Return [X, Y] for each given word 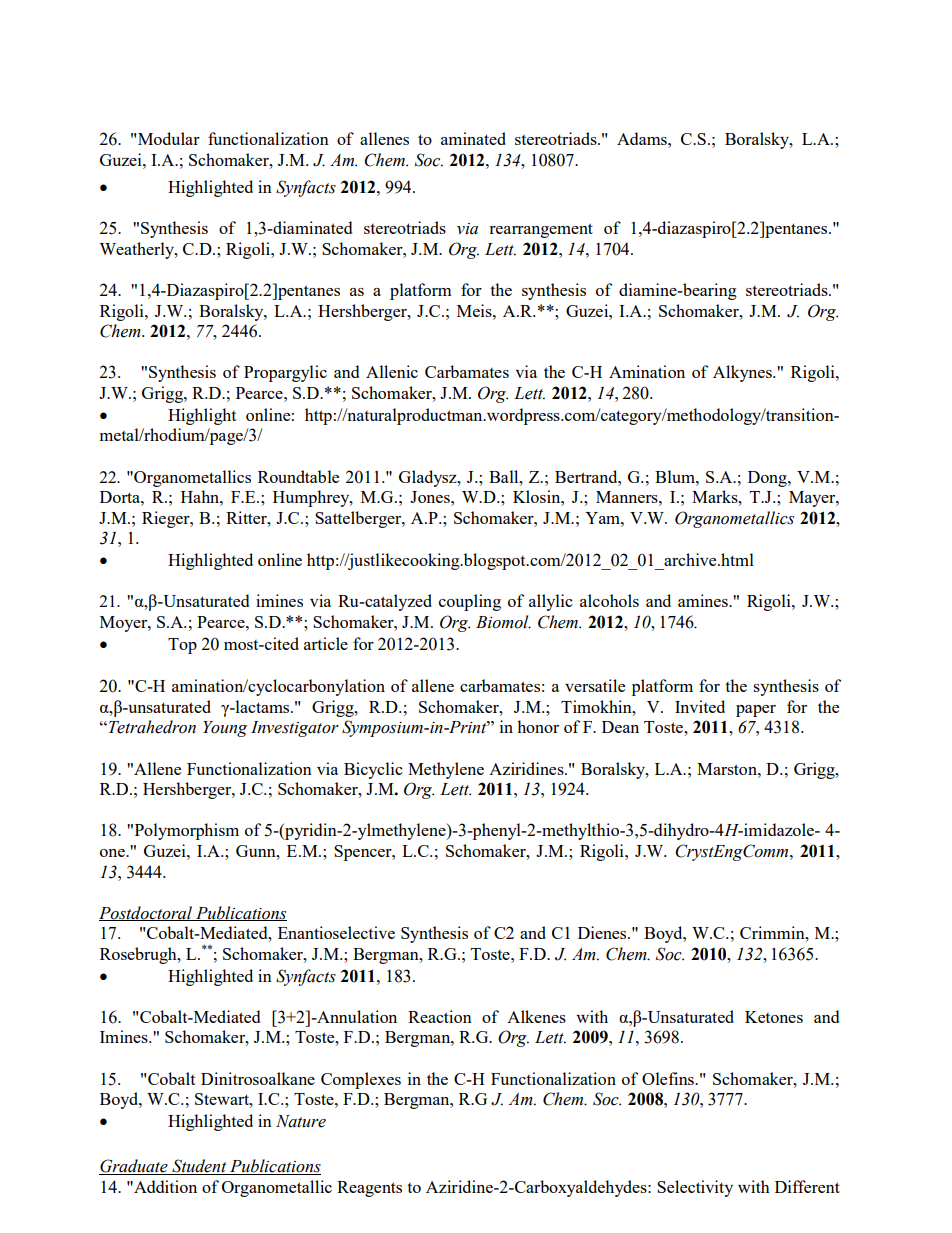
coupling [470, 602]
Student [199, 1167]
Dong [768, 479]
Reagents [369, 1189]
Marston [728, 769]
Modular [169, 138]
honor [538, 726]
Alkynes [743, 373]
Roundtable [298, 476]
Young [225, 729]
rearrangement [541, 230]
